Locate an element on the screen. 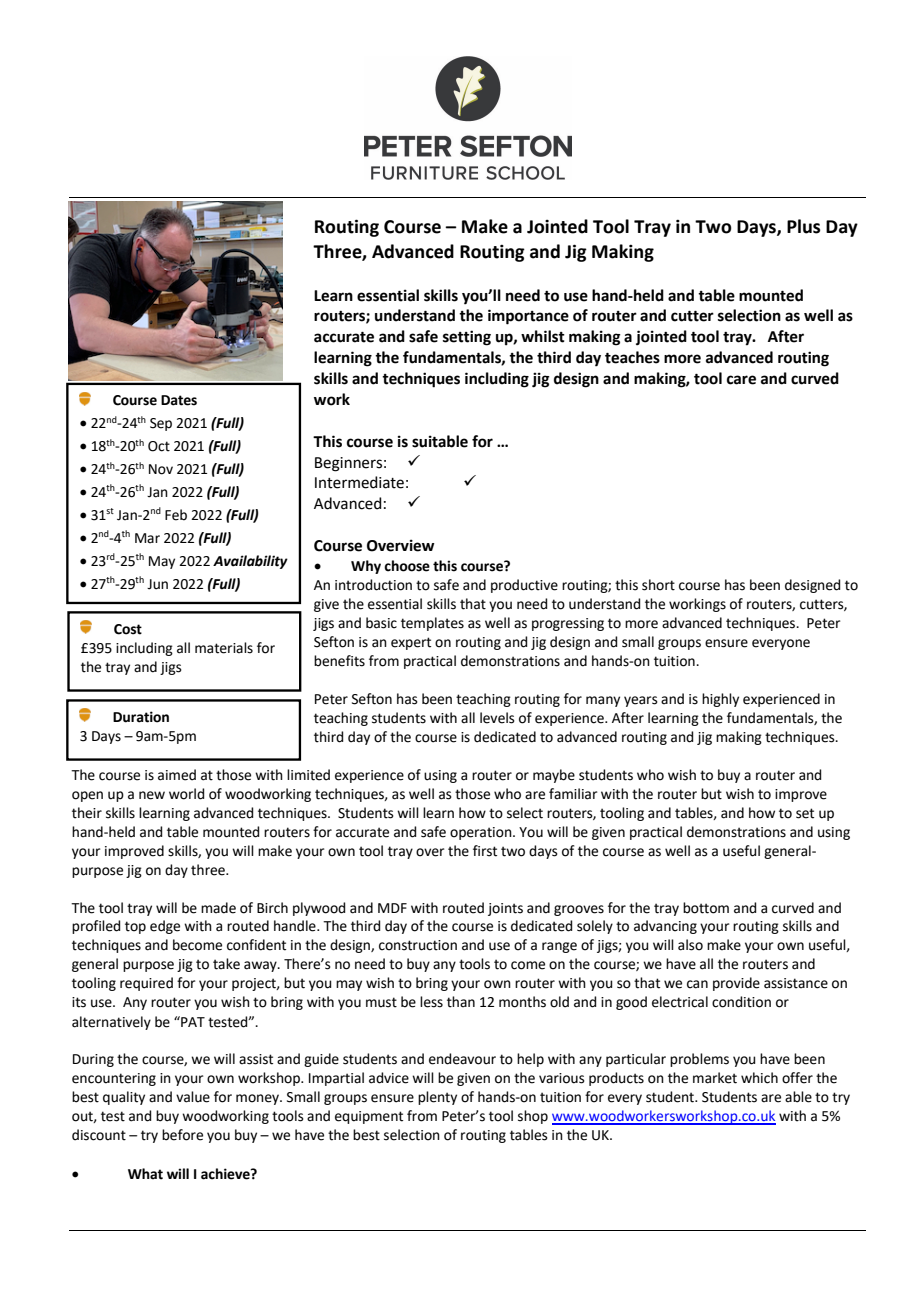 The image size is (924, 1308). highly is located at coordinates (720, 700).
